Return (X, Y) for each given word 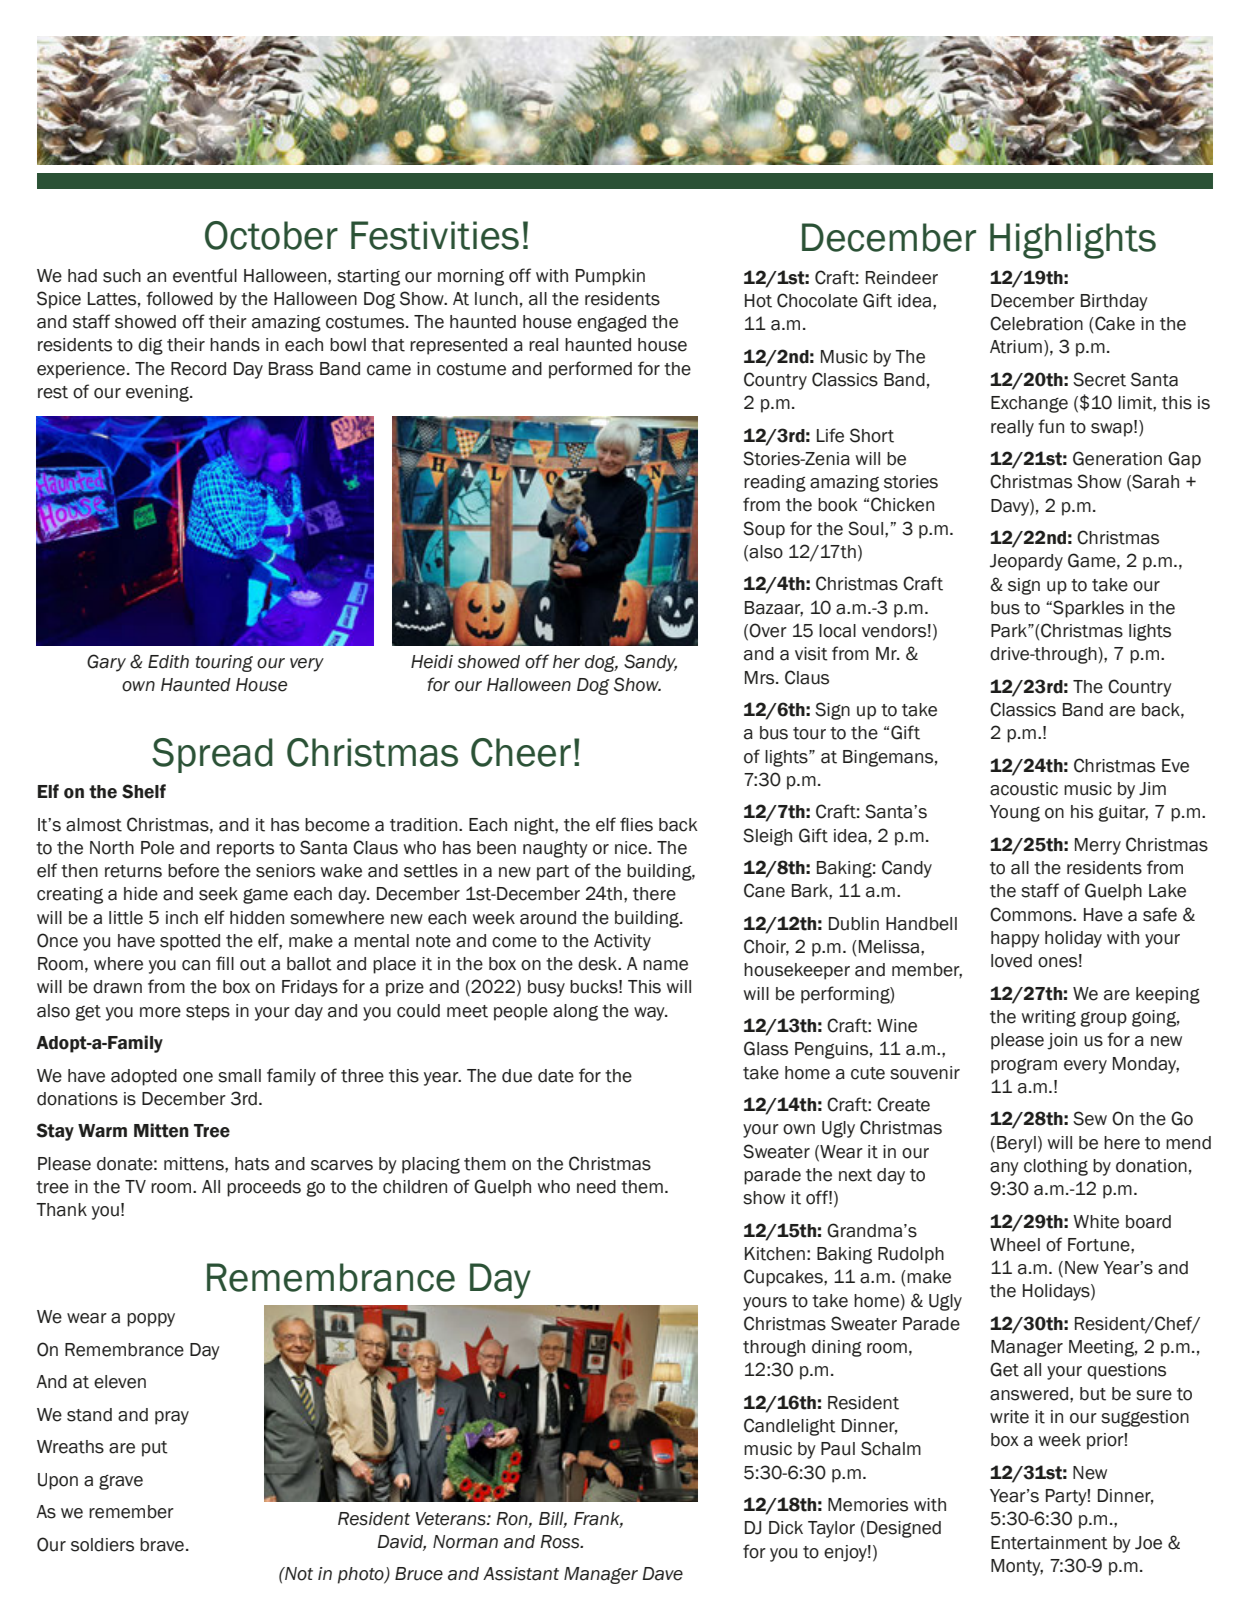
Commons (1032, 914)
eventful (205, 275)
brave (162, 1545)
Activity (622, 942)
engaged (611, 323)
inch (182, 918)
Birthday (1114, 302)
